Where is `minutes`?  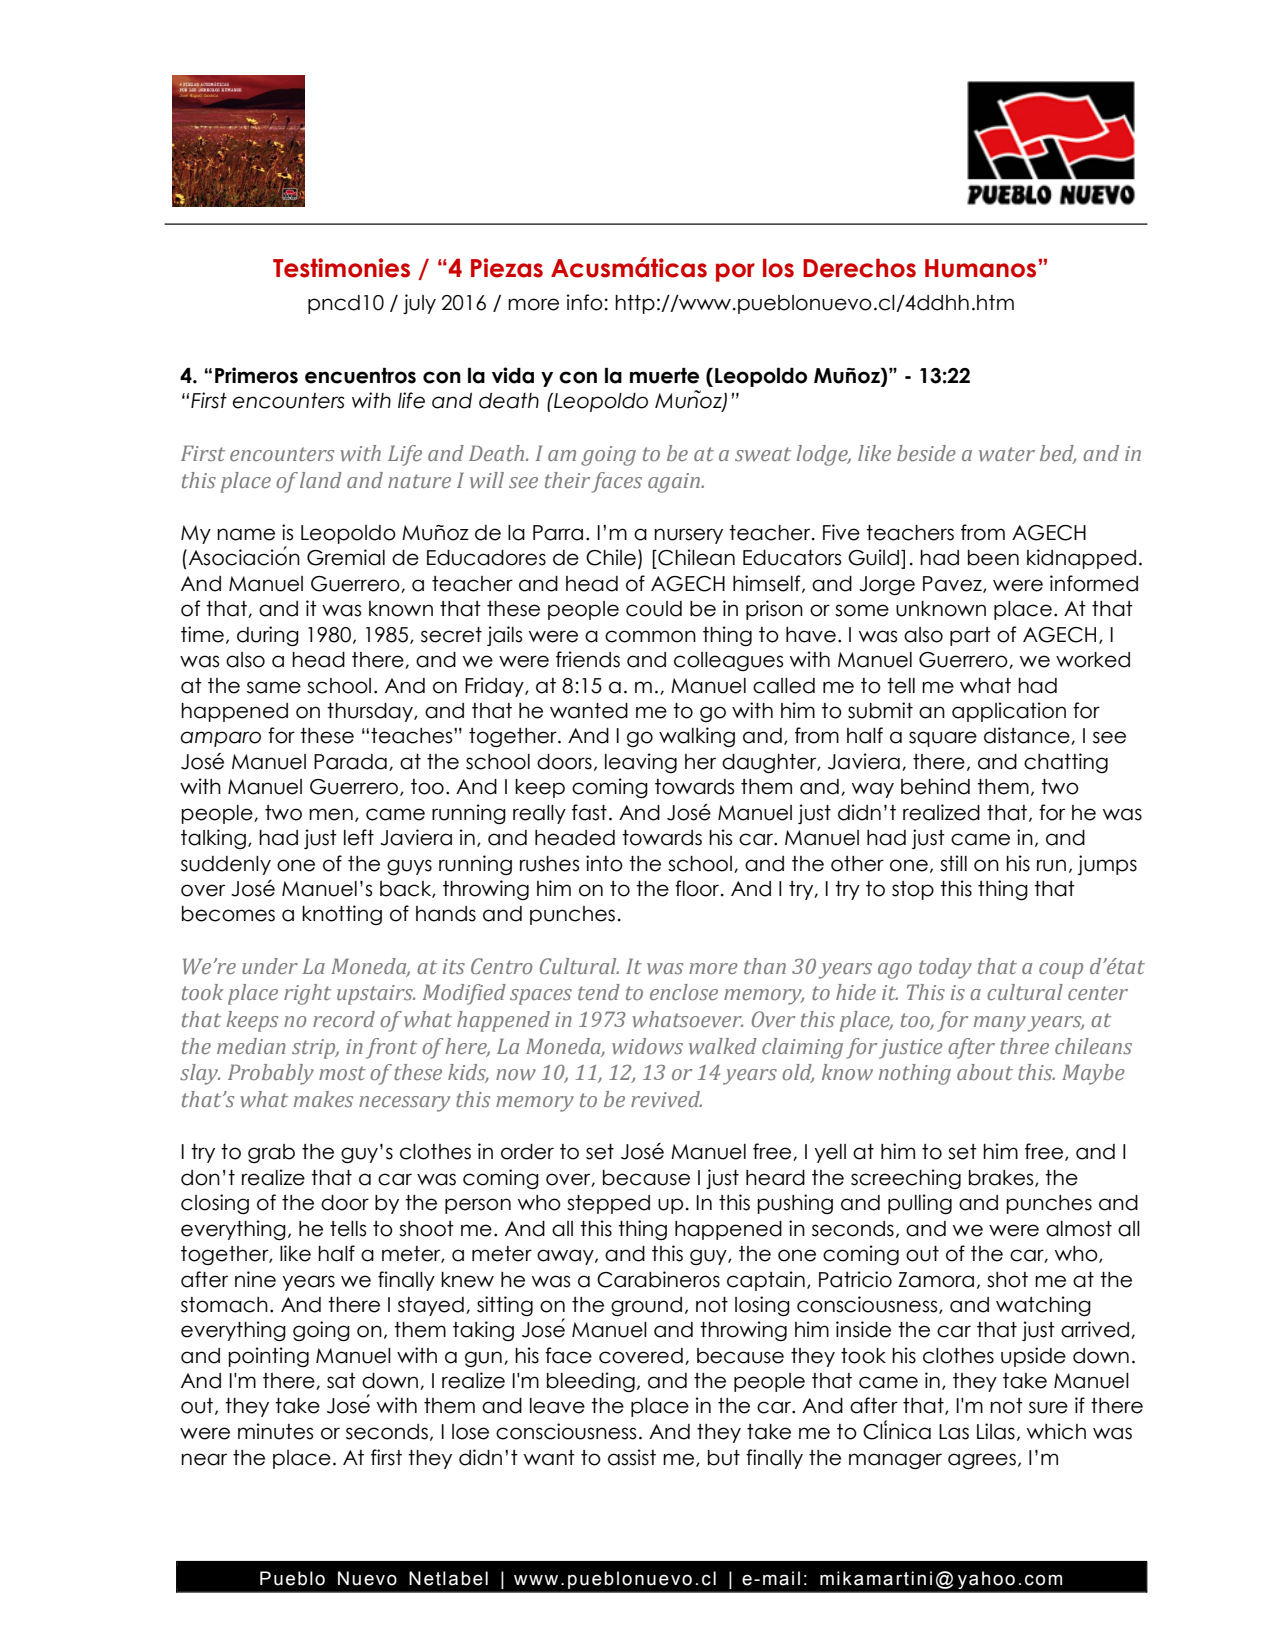 minutes is located at coordinates (275, 1431).
